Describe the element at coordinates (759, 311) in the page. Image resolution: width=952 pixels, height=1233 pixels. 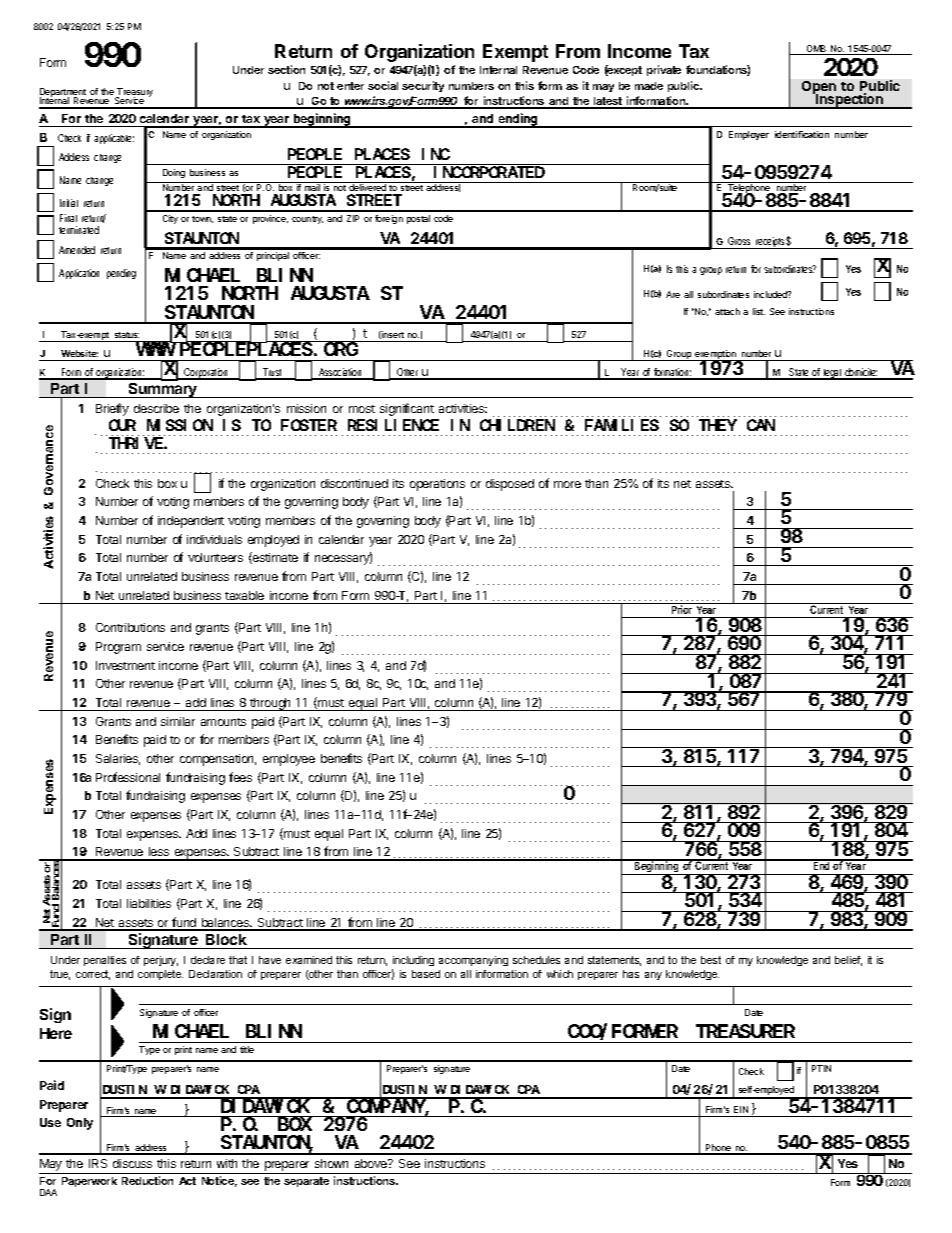
I see `list` at that location.
